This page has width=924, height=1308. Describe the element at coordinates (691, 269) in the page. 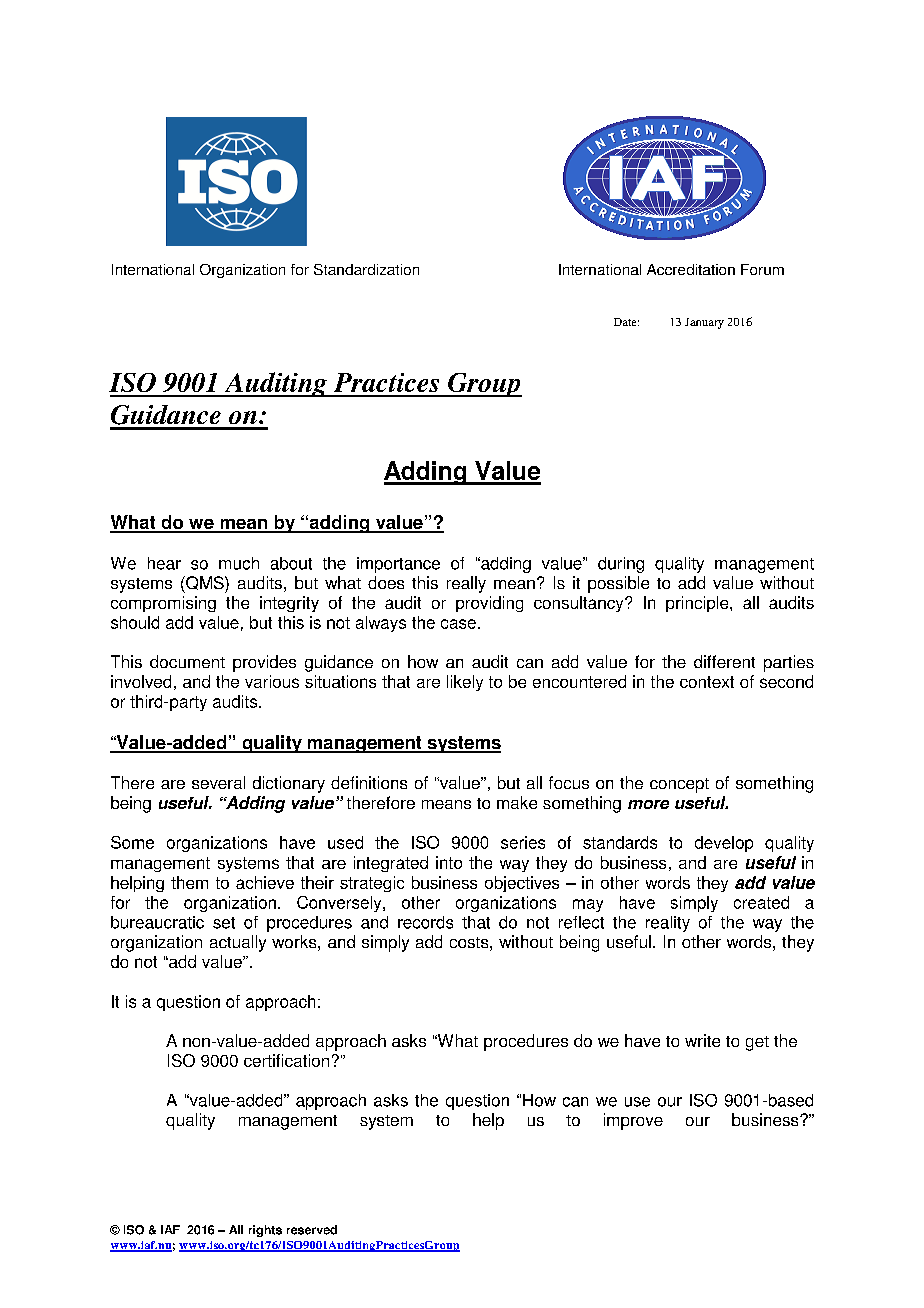

I see `Accreditation` at that location.
